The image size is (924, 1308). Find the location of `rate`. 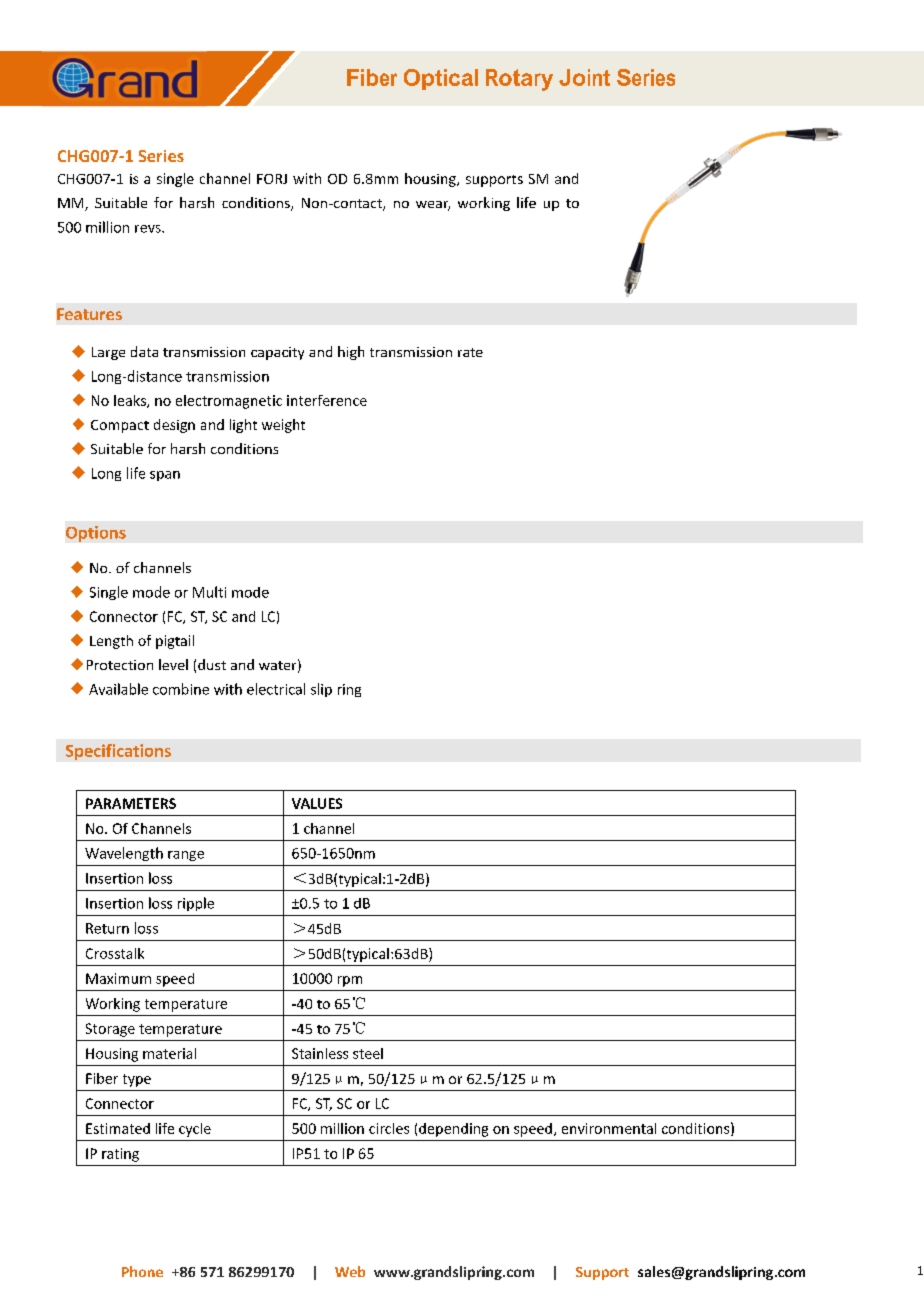

rate is located at coordinates (470, 352).
